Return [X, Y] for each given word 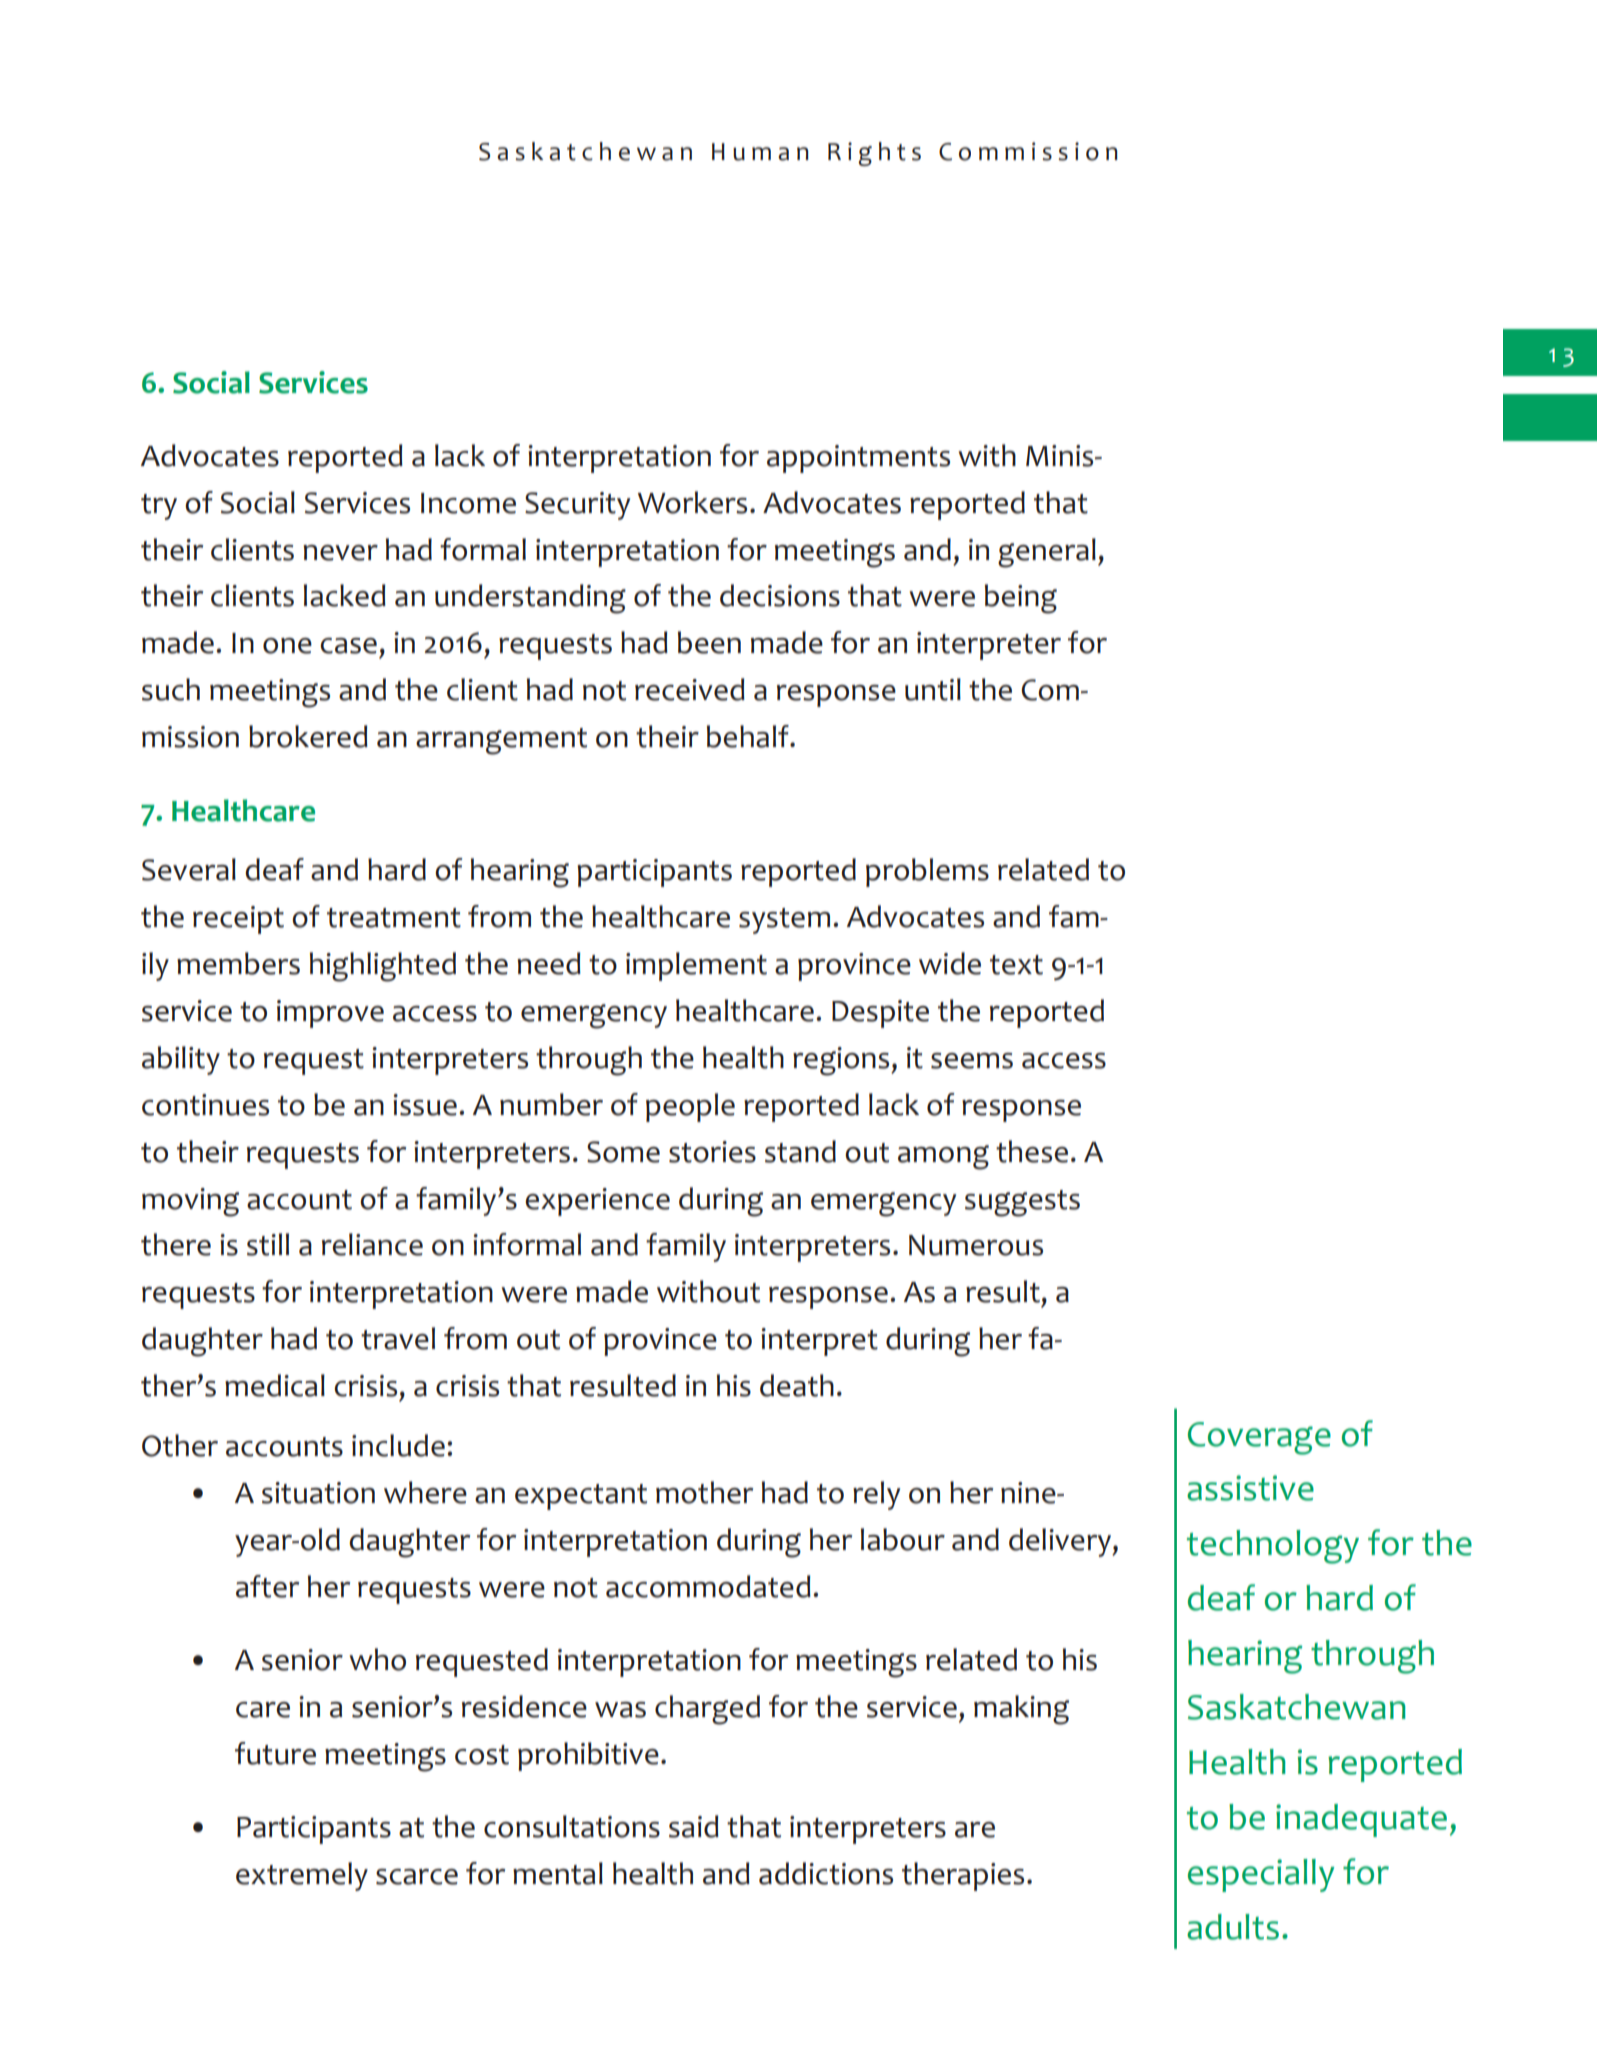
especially [1261, 1875]
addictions [826, 1873]
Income [468, 503]
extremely [302, 1876]
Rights [874, 154]
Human [760, 152]
